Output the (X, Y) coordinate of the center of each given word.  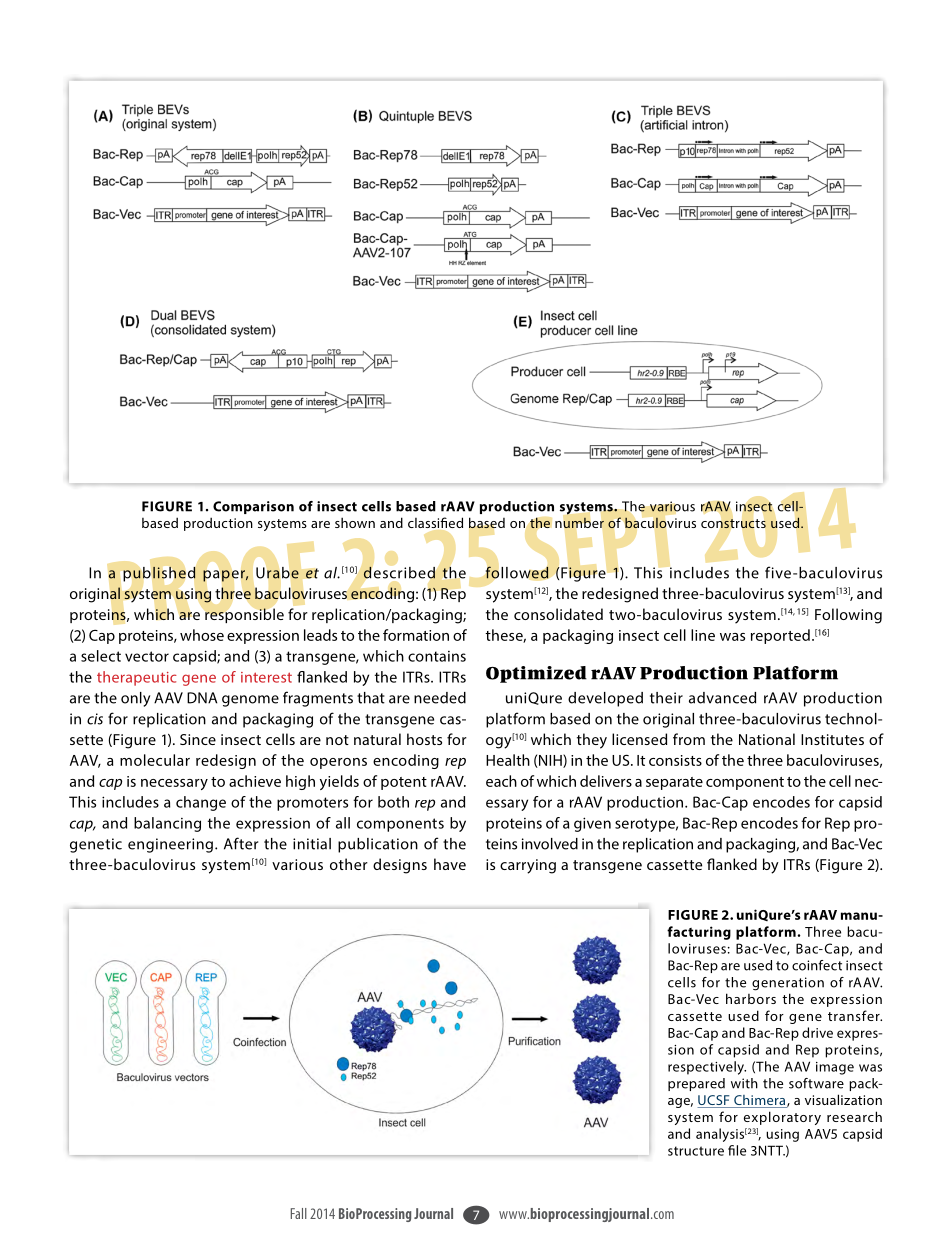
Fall (299, 1213)
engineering (170, 845)
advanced (722, 698)
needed (440, 698)
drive (817, 1032)
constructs (733, 524)
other (349, 864)
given (592, 824)
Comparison (253, 507)
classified (435, 522)
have (450, 864)
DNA (202, 698)
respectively (707, 1068)
